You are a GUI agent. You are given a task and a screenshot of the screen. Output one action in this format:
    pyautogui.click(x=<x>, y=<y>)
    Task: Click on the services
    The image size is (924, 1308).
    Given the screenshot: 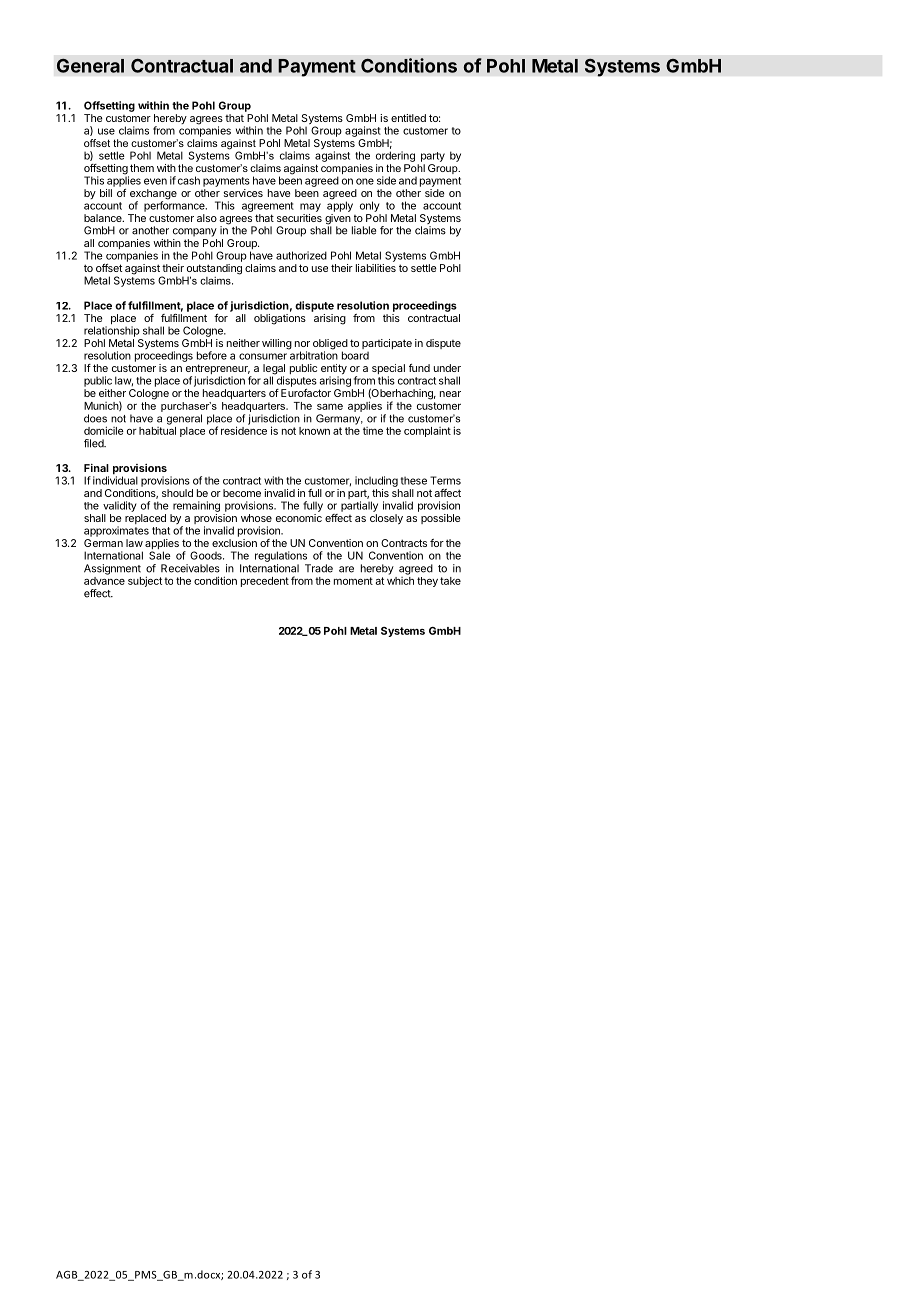 What is the action you would take?
    pyautogui.click(x=243, y=193)
